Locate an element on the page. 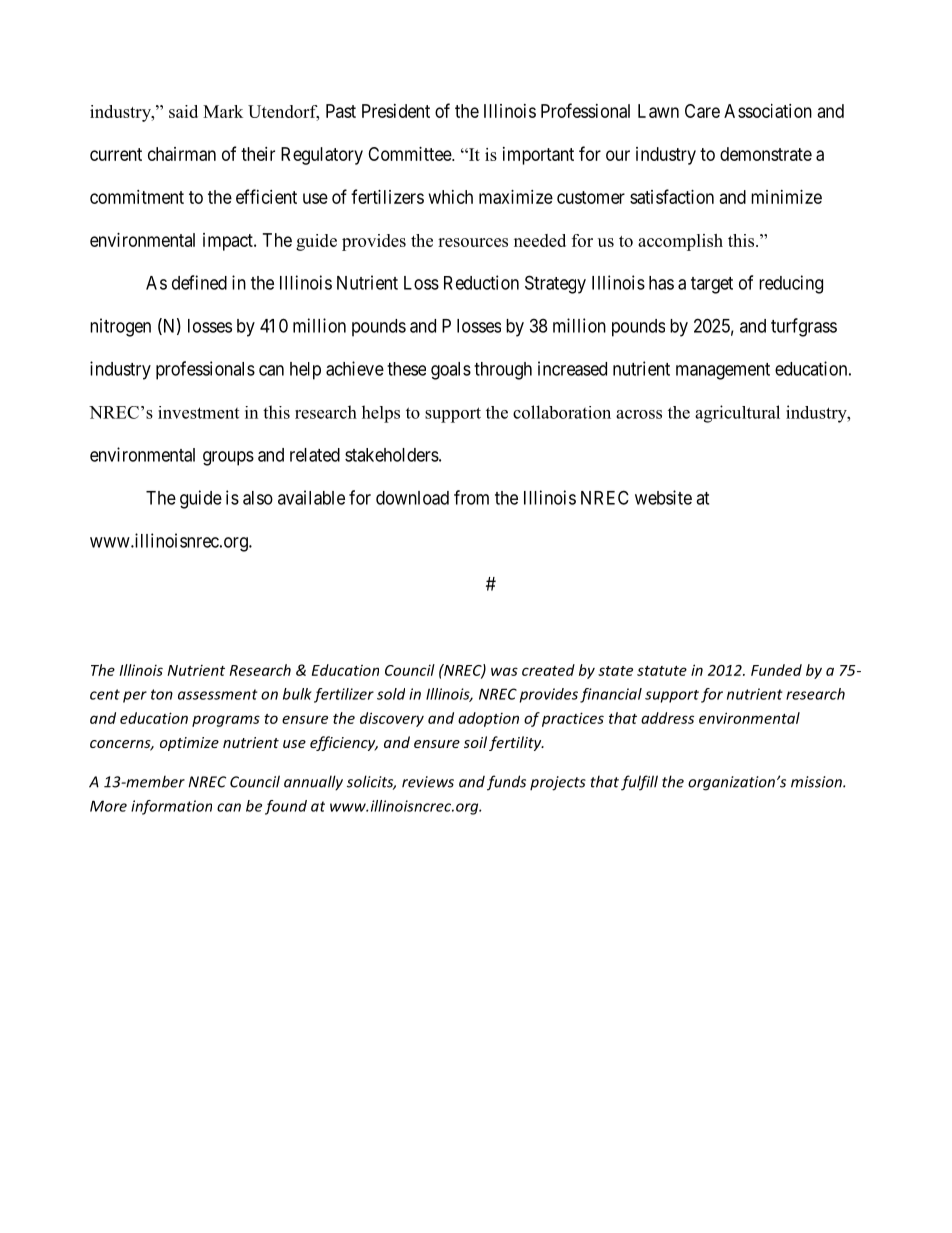 Image resolution: width=952 pixels, height=1233 pixels. information is located at coordinates (171, 807).
